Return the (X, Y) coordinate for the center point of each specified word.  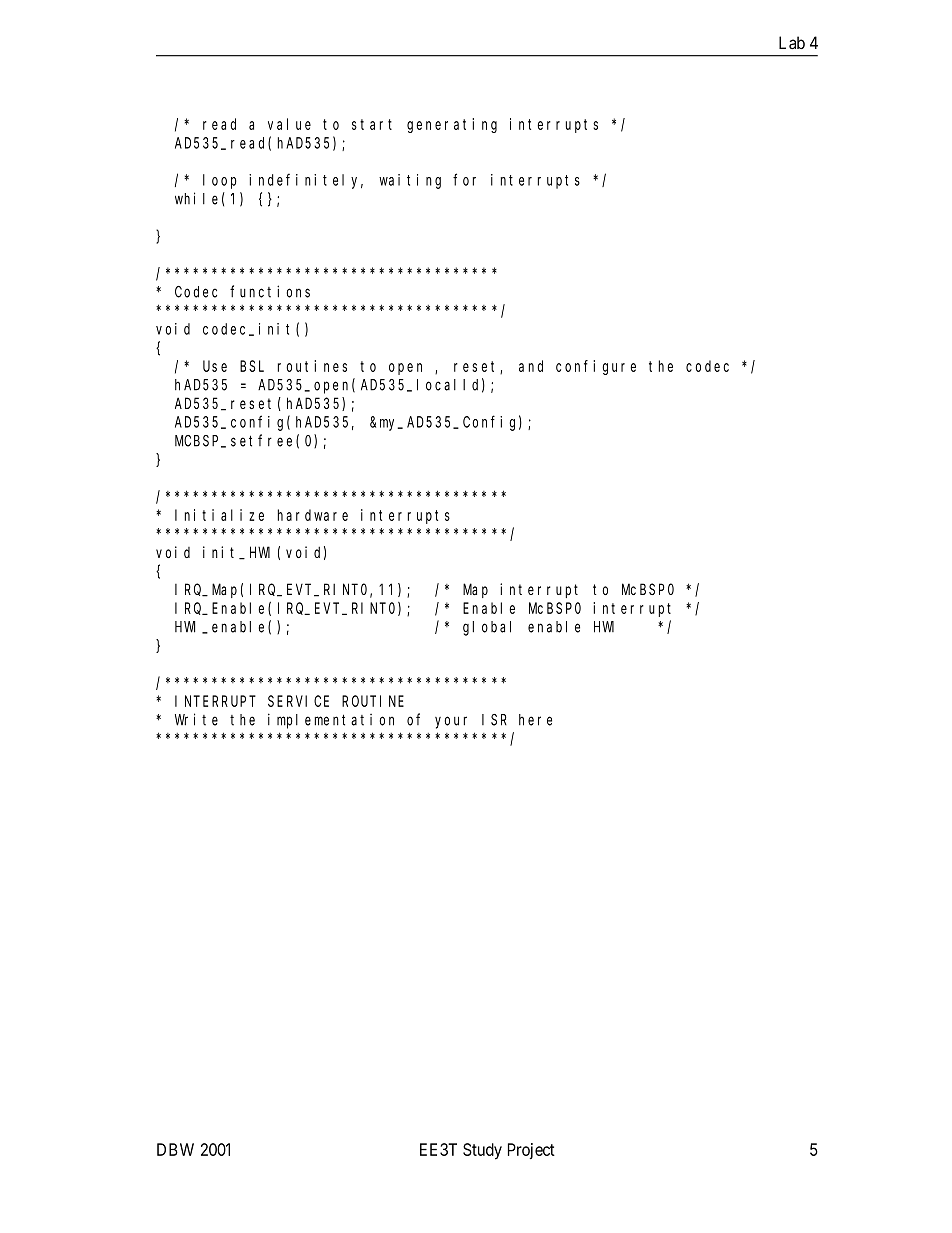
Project (531, 1151)
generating (452, 125)
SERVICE (298, 701)
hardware (313, 515)
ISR (494, 720)
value (289, 124)
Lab (792, 42)
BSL (252, 366)
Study (482, 1151)
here (535, 720)
